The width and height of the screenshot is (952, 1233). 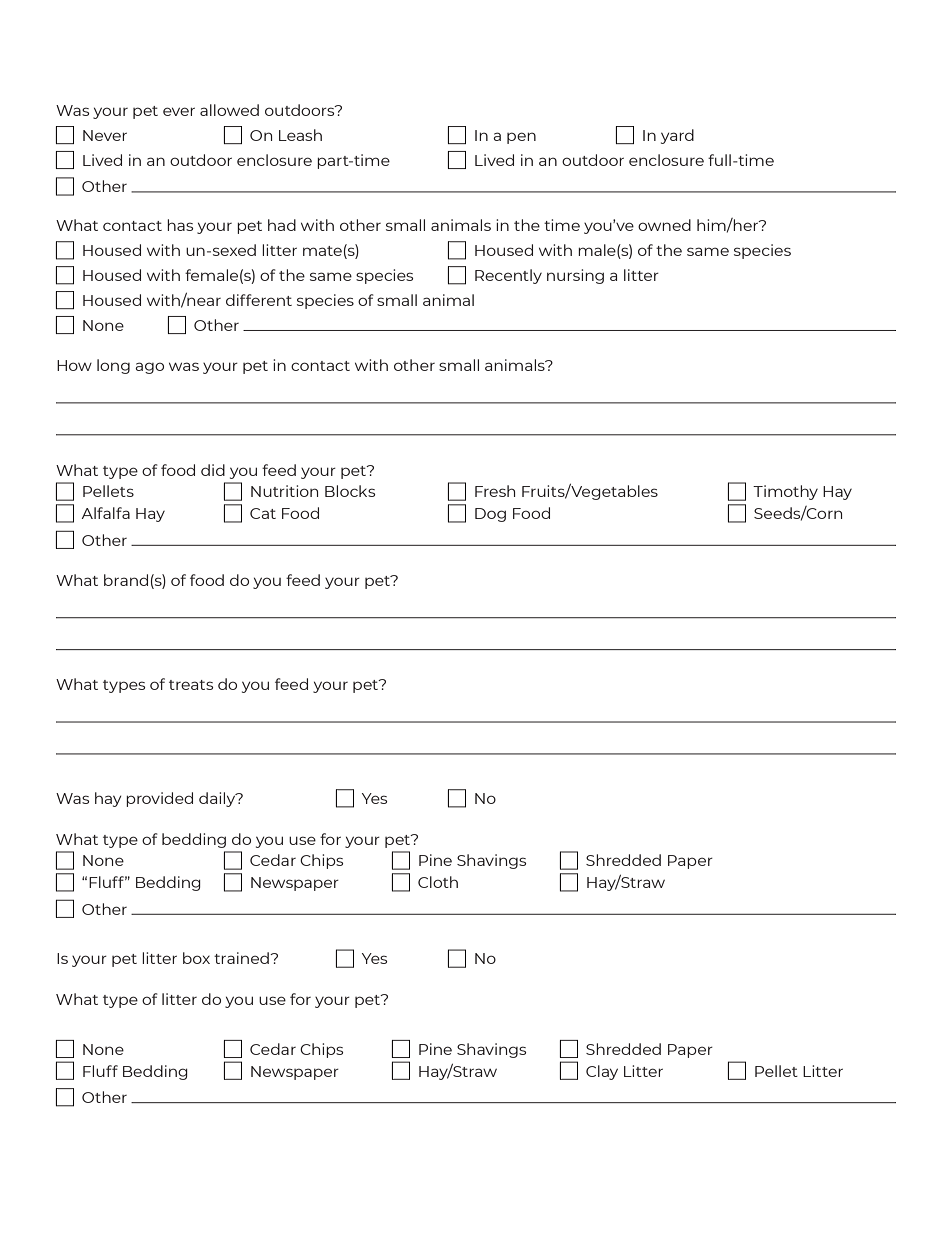 I want to click on Nutrition, so click(x=284, y=491).
